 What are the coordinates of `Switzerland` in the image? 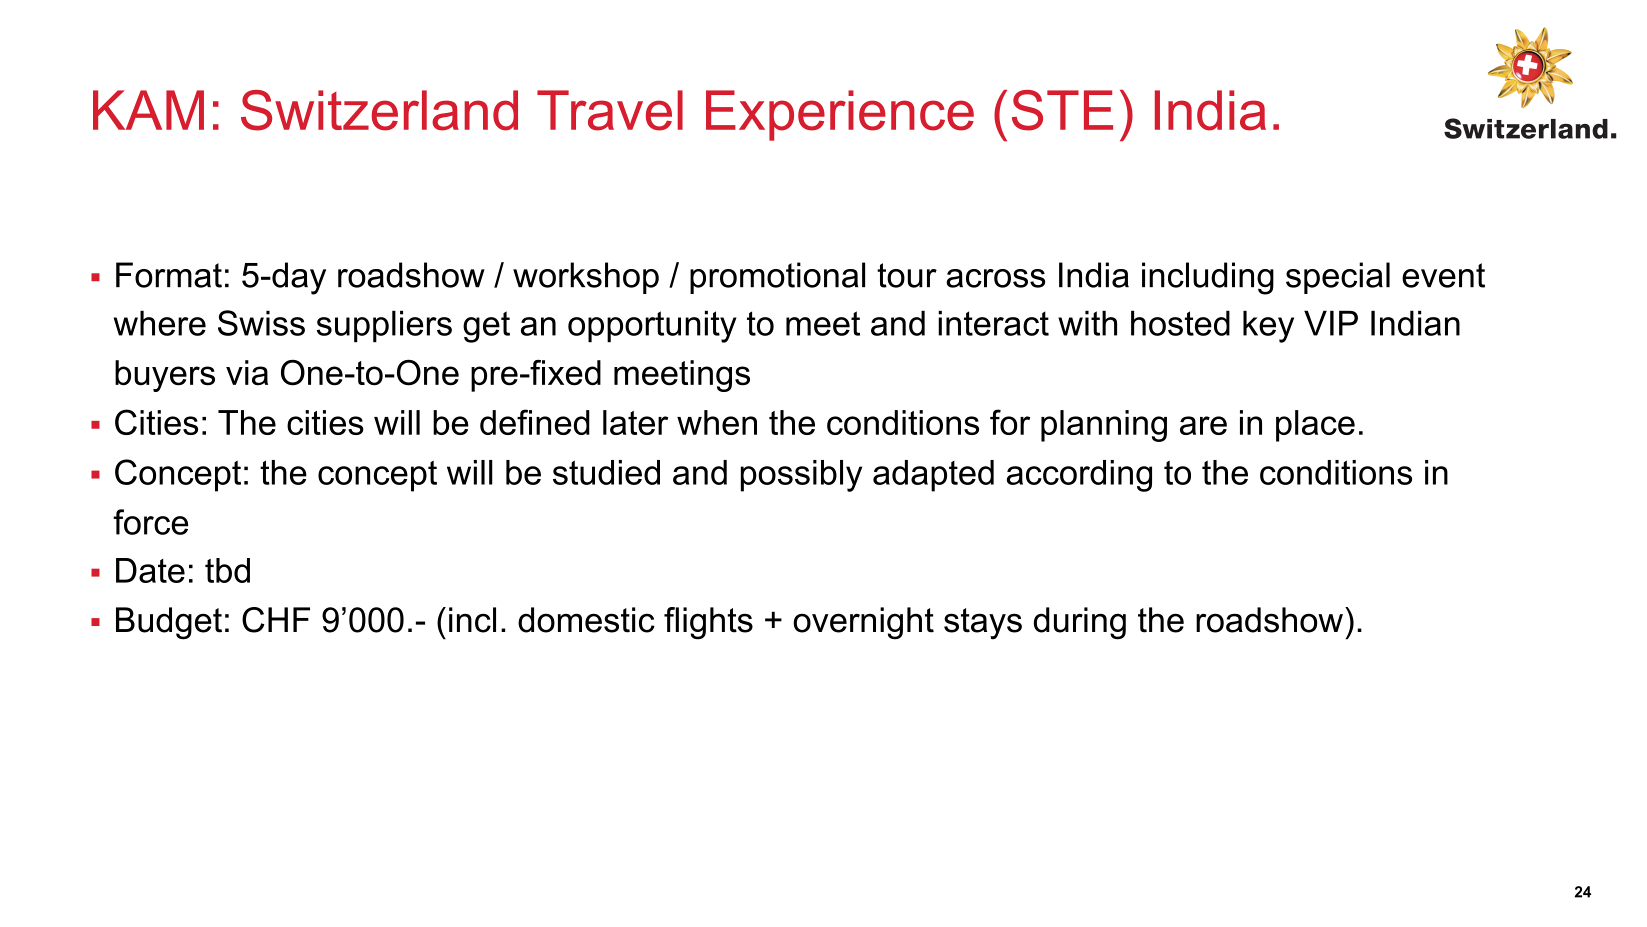 It's located at (379, 110).
